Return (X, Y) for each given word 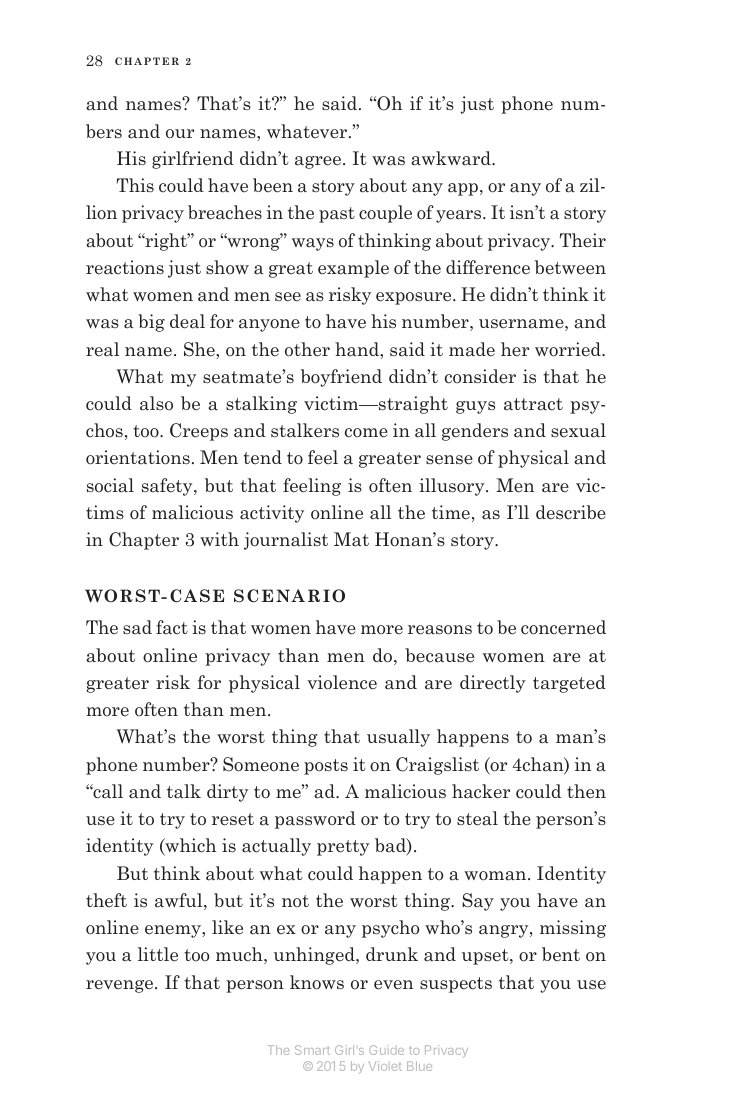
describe (571, 512)
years (460, 216)
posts (326, 767)
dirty (227, 793)
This (135, 185)
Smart (312, 1050)
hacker (481, 791)
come (366, 433)
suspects (456, 985)
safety (168, 487)
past (337, 215)
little (158, 954)
